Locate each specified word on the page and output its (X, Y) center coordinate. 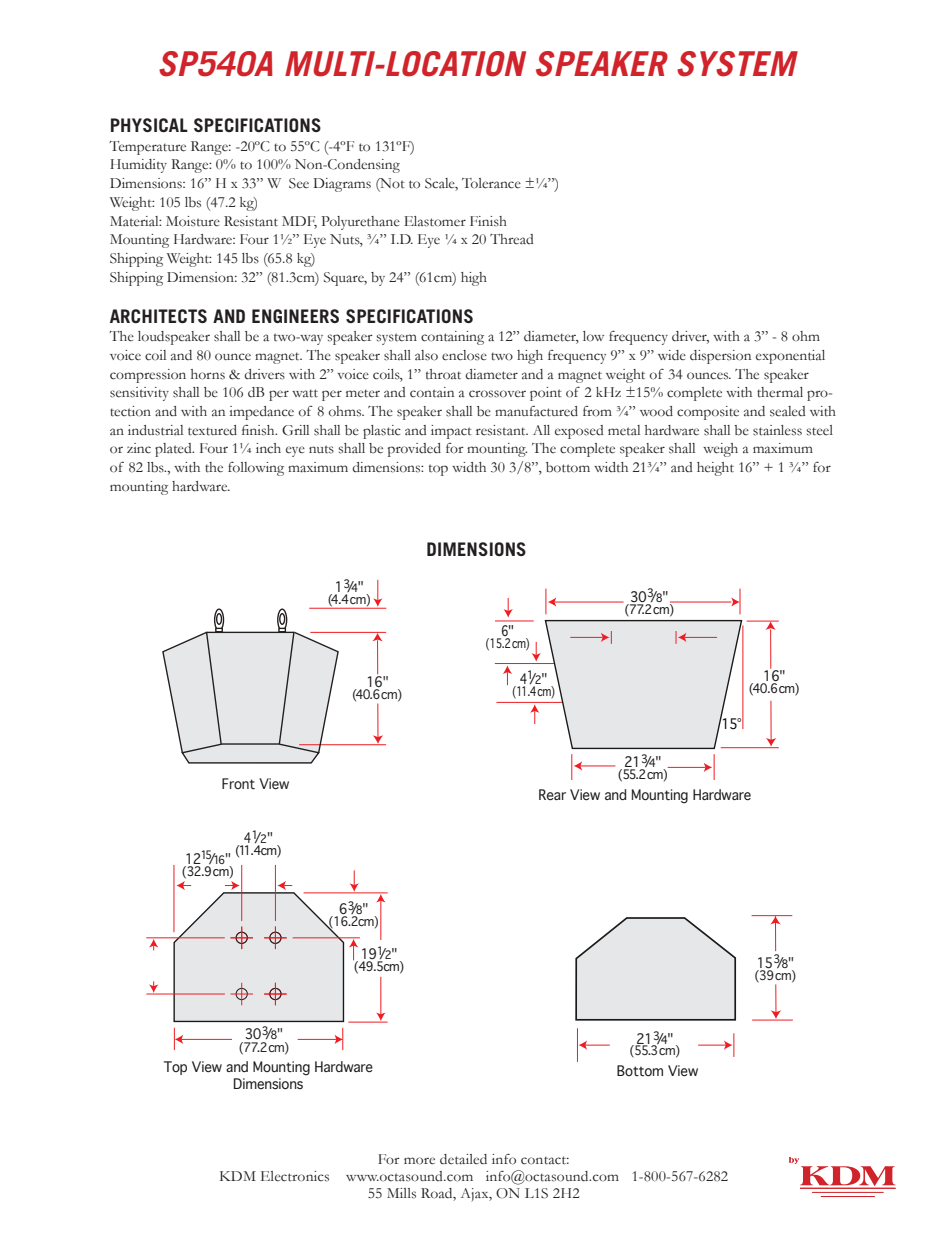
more (419, 1161)
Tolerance (491, 183)
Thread (512, 239)
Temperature (147, 148)
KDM (238, 1176)
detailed (463, 1159)
